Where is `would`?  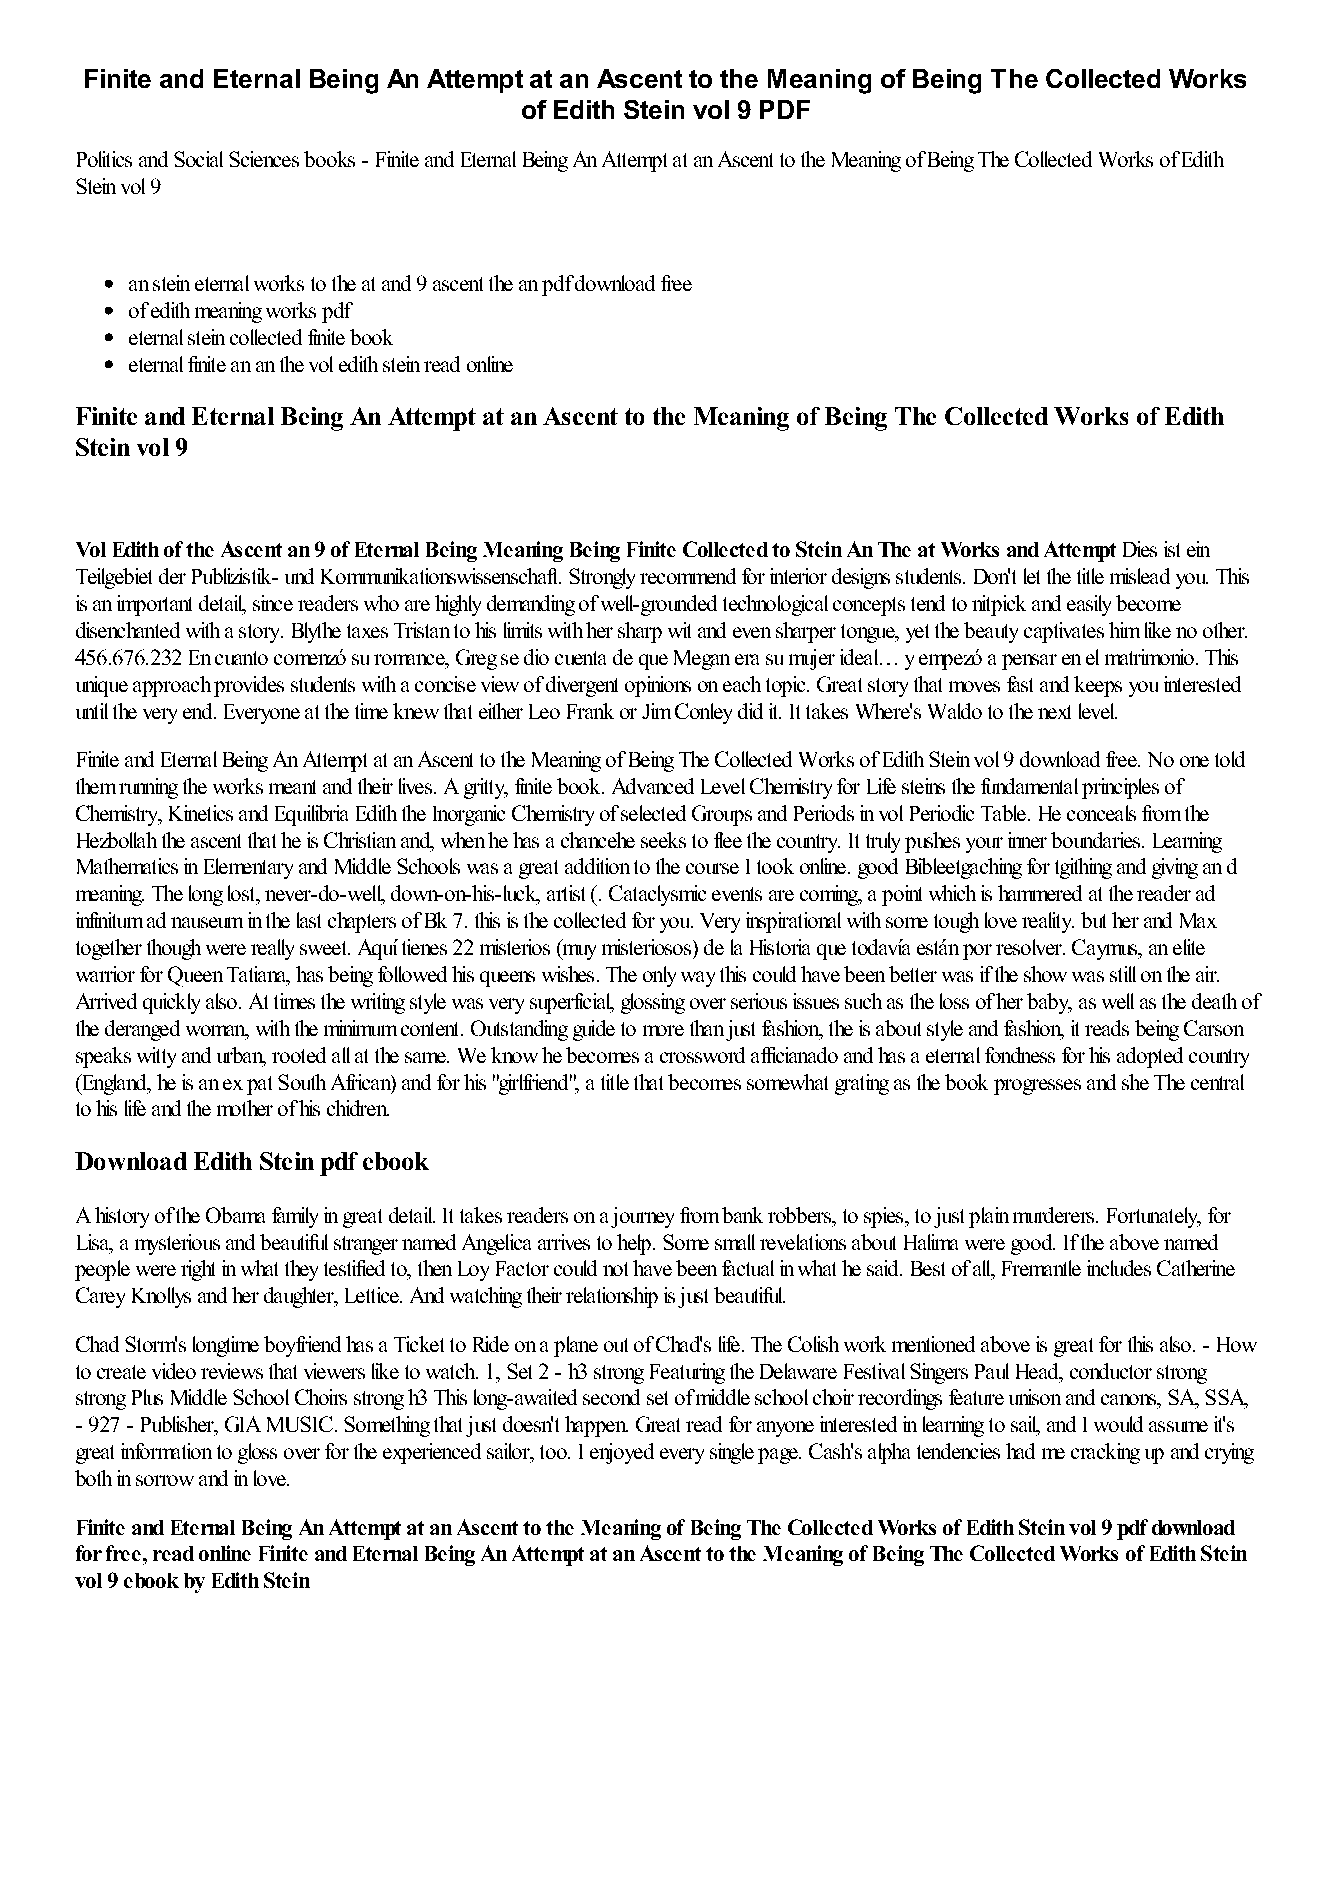 would is located at coordinates (1118, 1424).
